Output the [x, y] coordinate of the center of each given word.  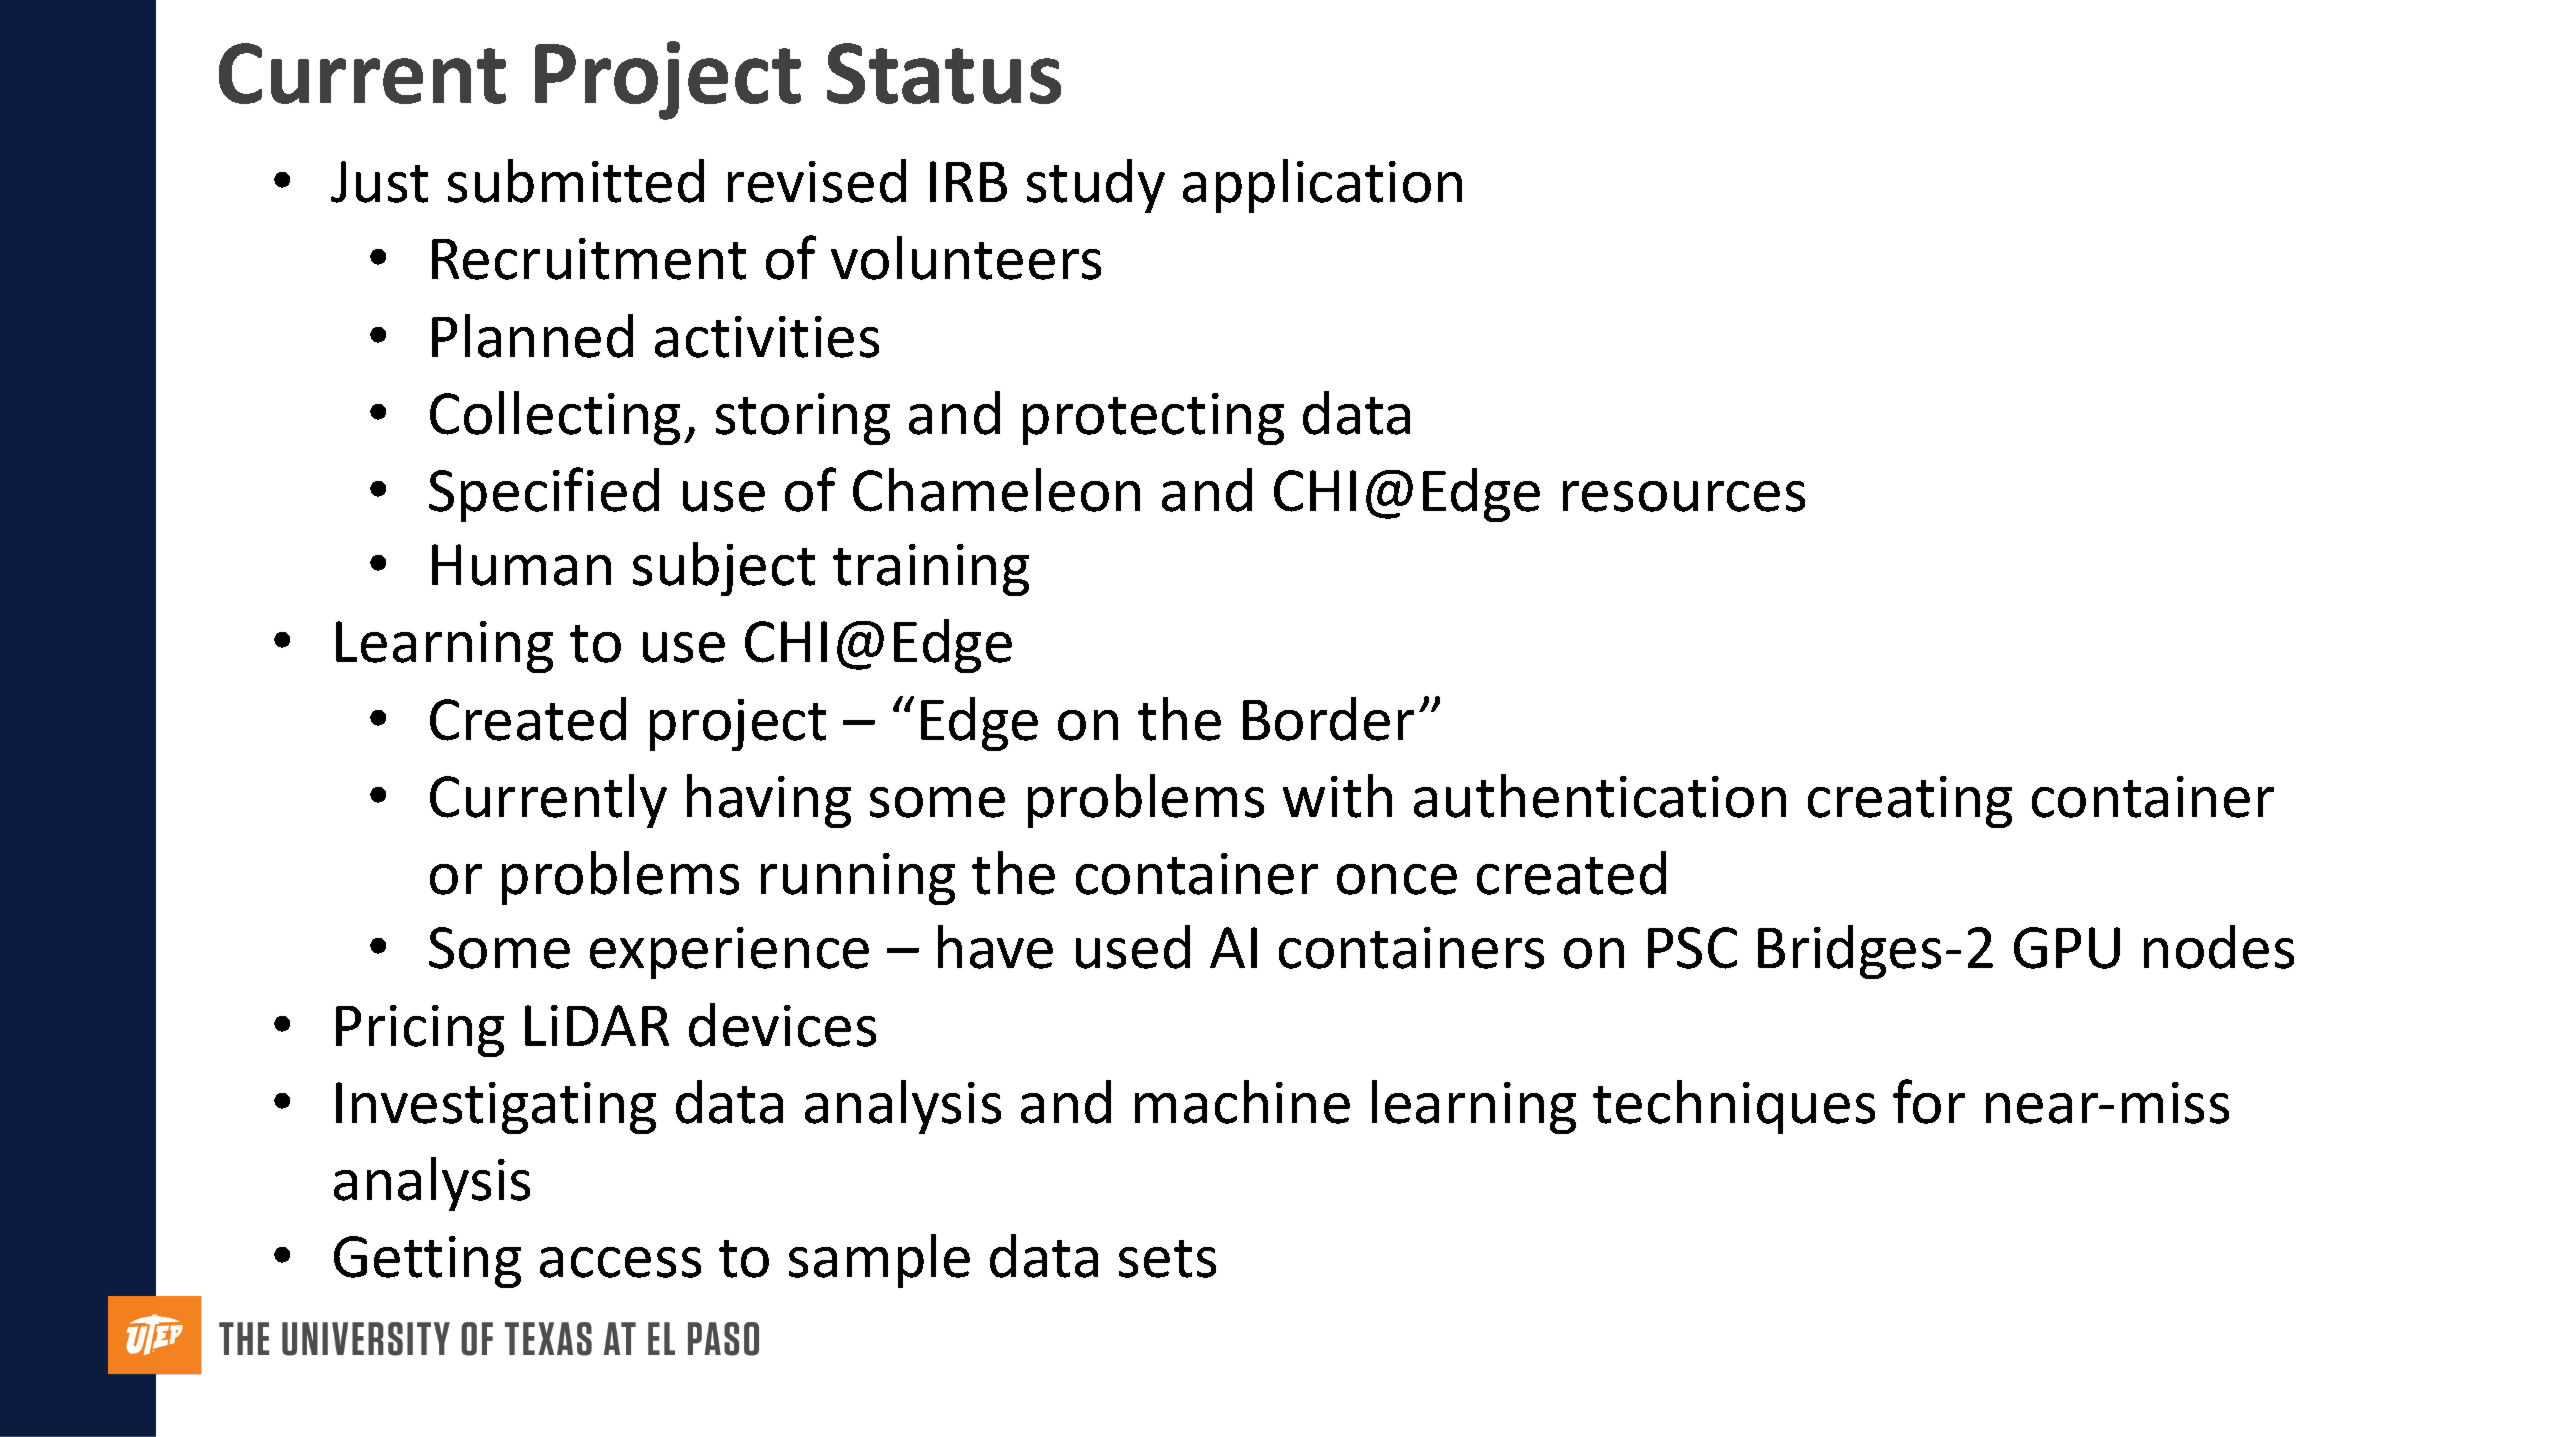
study [1096, 186]
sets [1167, 1259]
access [620, 1262]
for [1929, 1101]
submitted [576, 181]
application [1322, 186]
